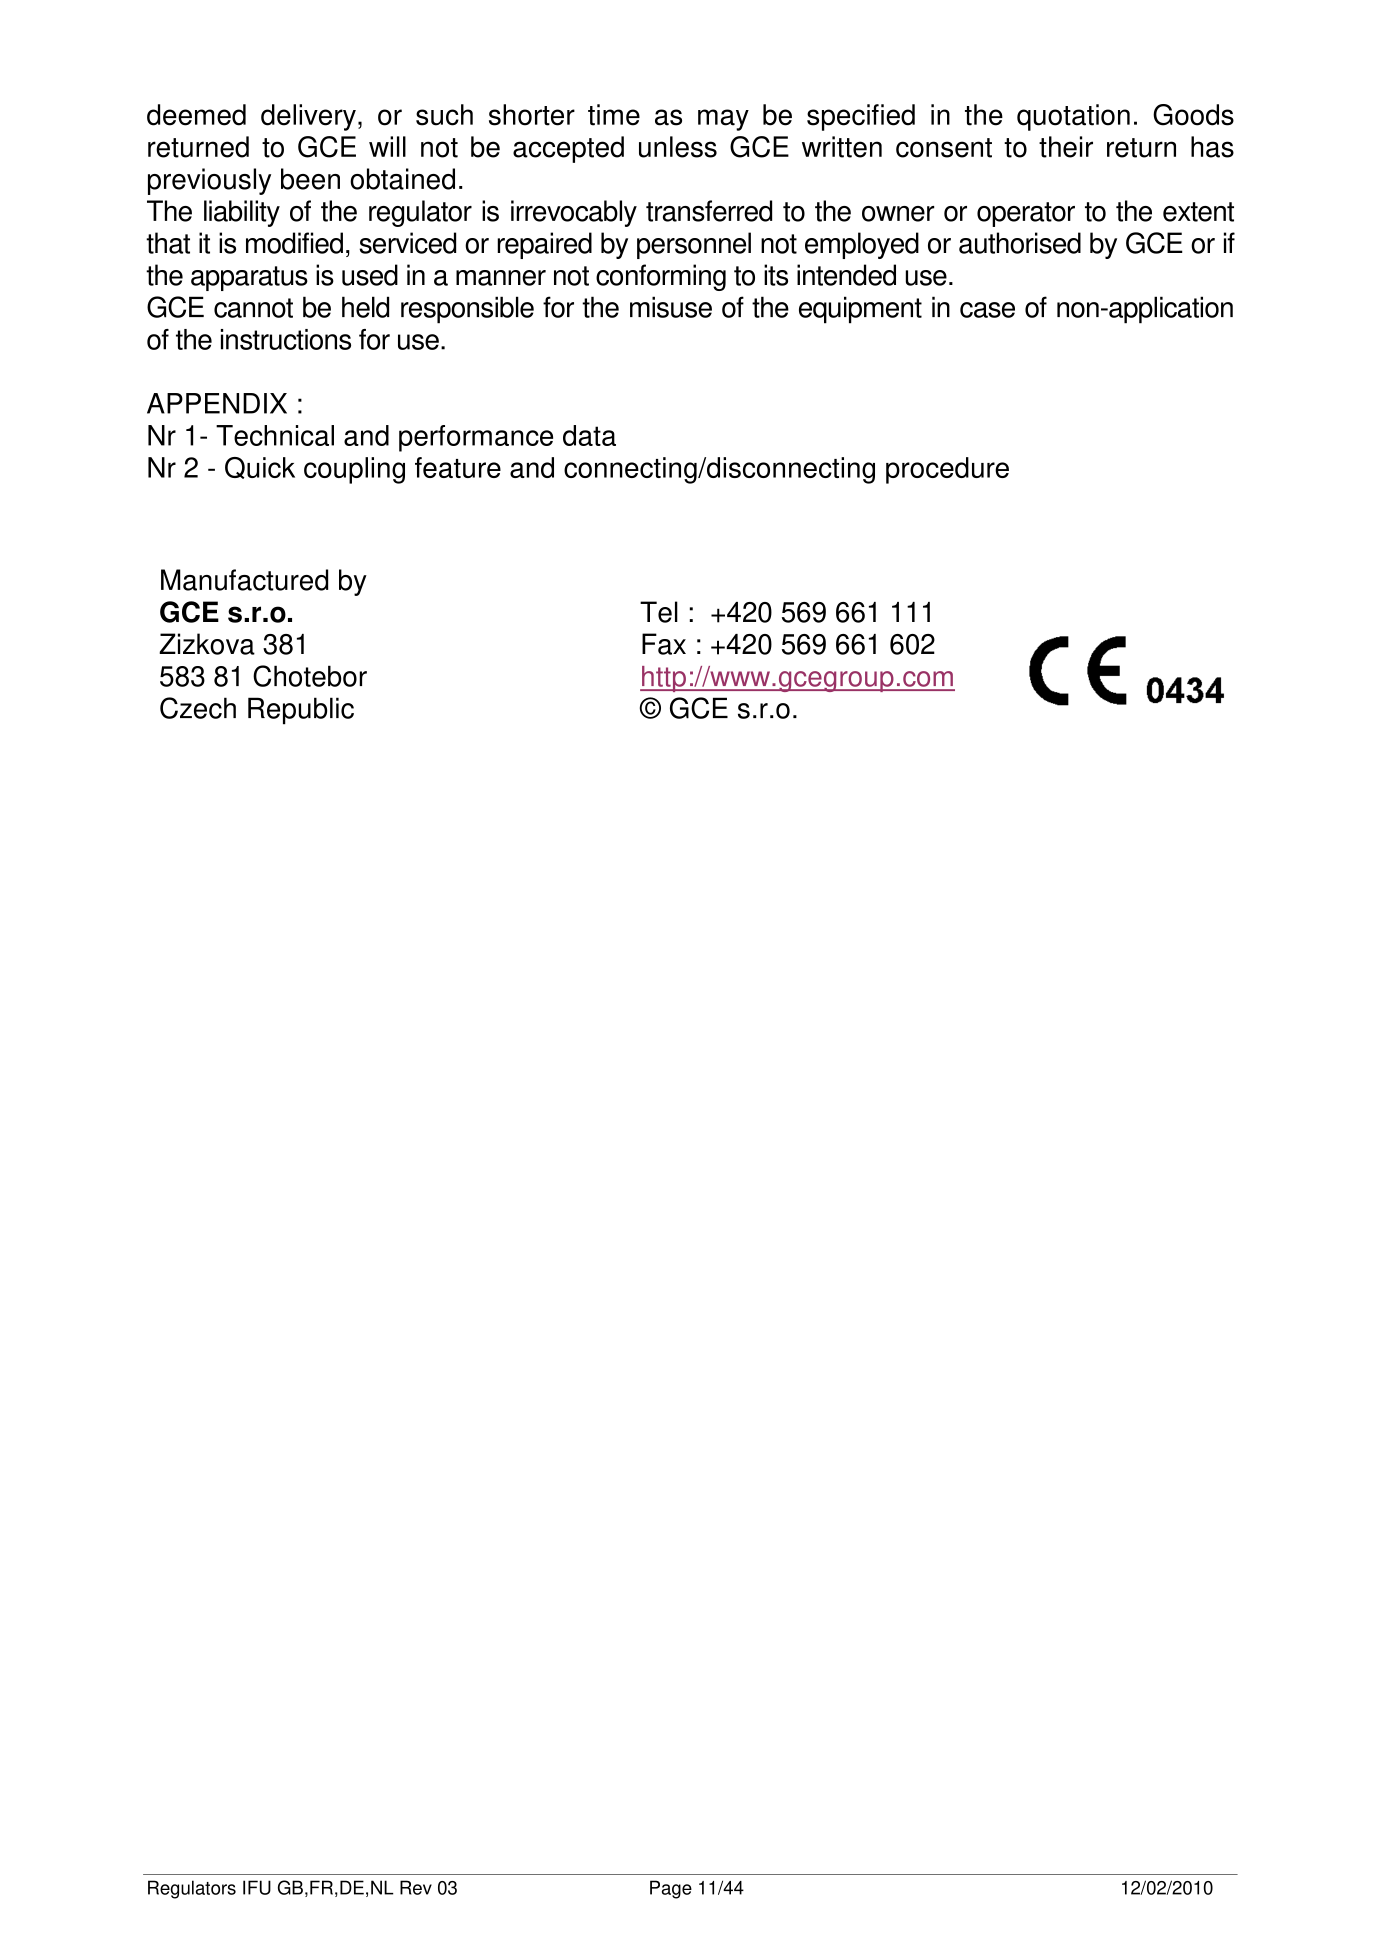 This image has width=1383, height=1957. I want to click on case, so click(987, 310).
